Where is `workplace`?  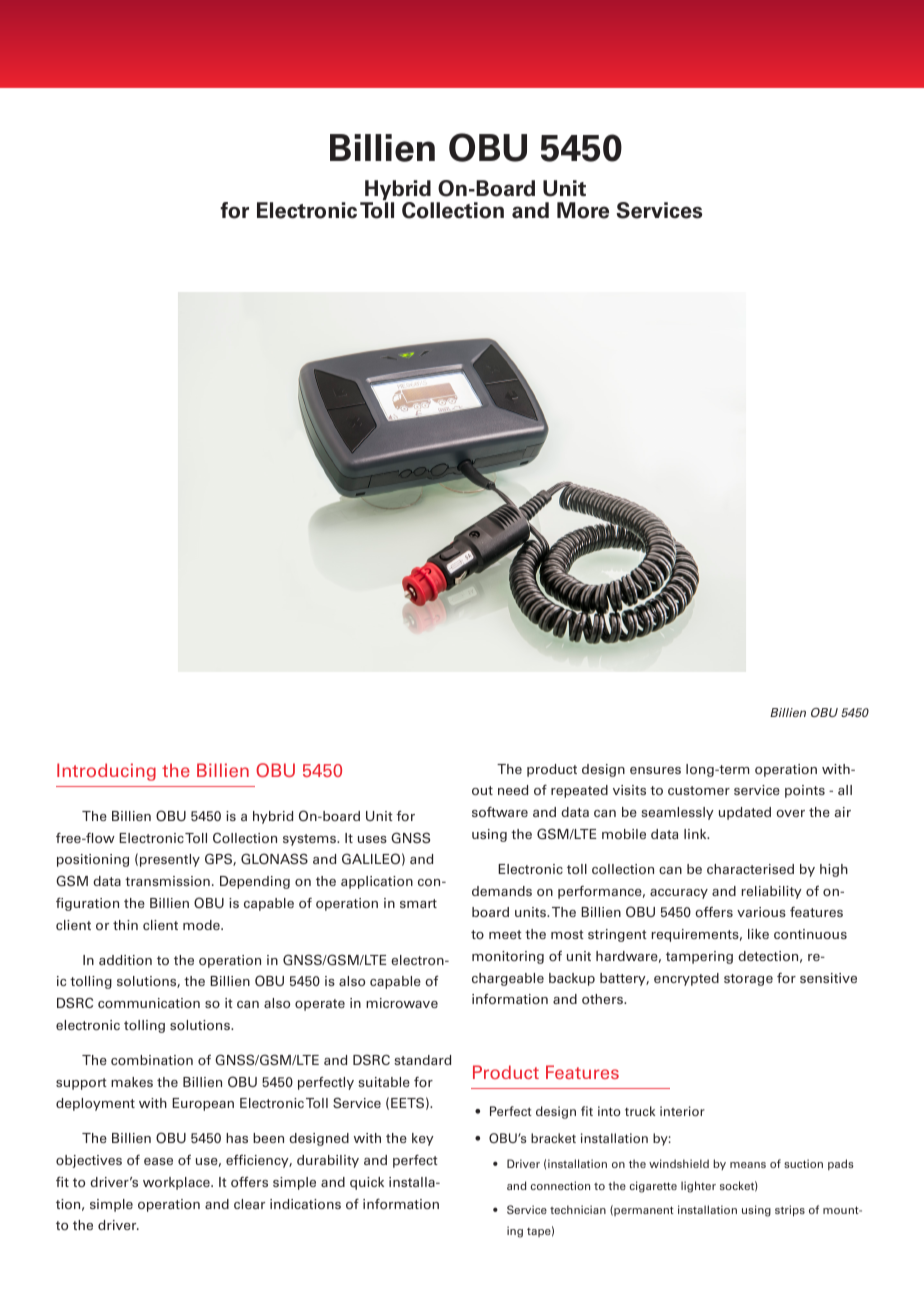 workplace is located at coordinates (177, 1183).
